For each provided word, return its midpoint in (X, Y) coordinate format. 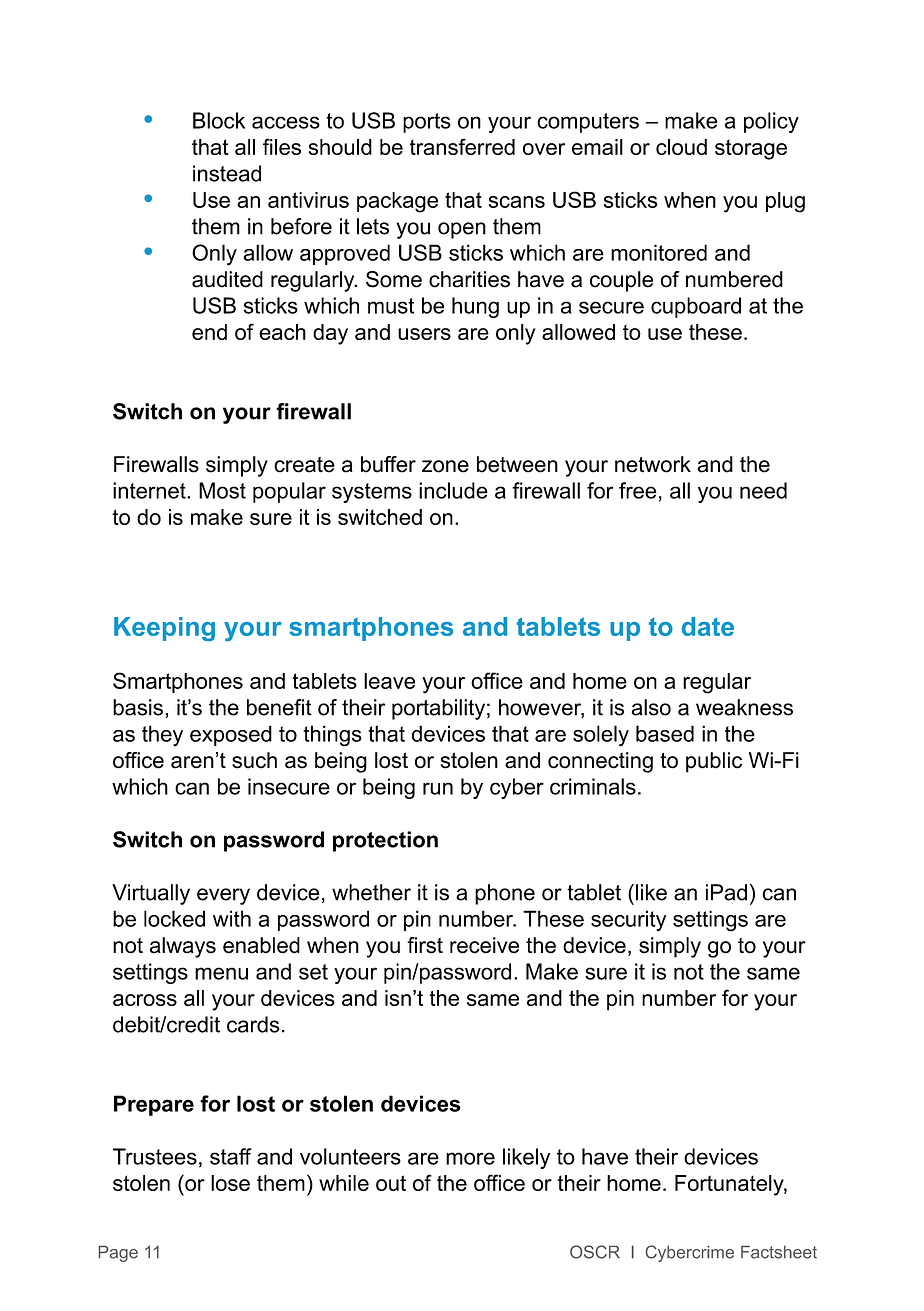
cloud (681, 147)
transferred (462, 146)
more (470, 1158)
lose (230, 1183)
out (391, 1183)
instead (227, 173)
